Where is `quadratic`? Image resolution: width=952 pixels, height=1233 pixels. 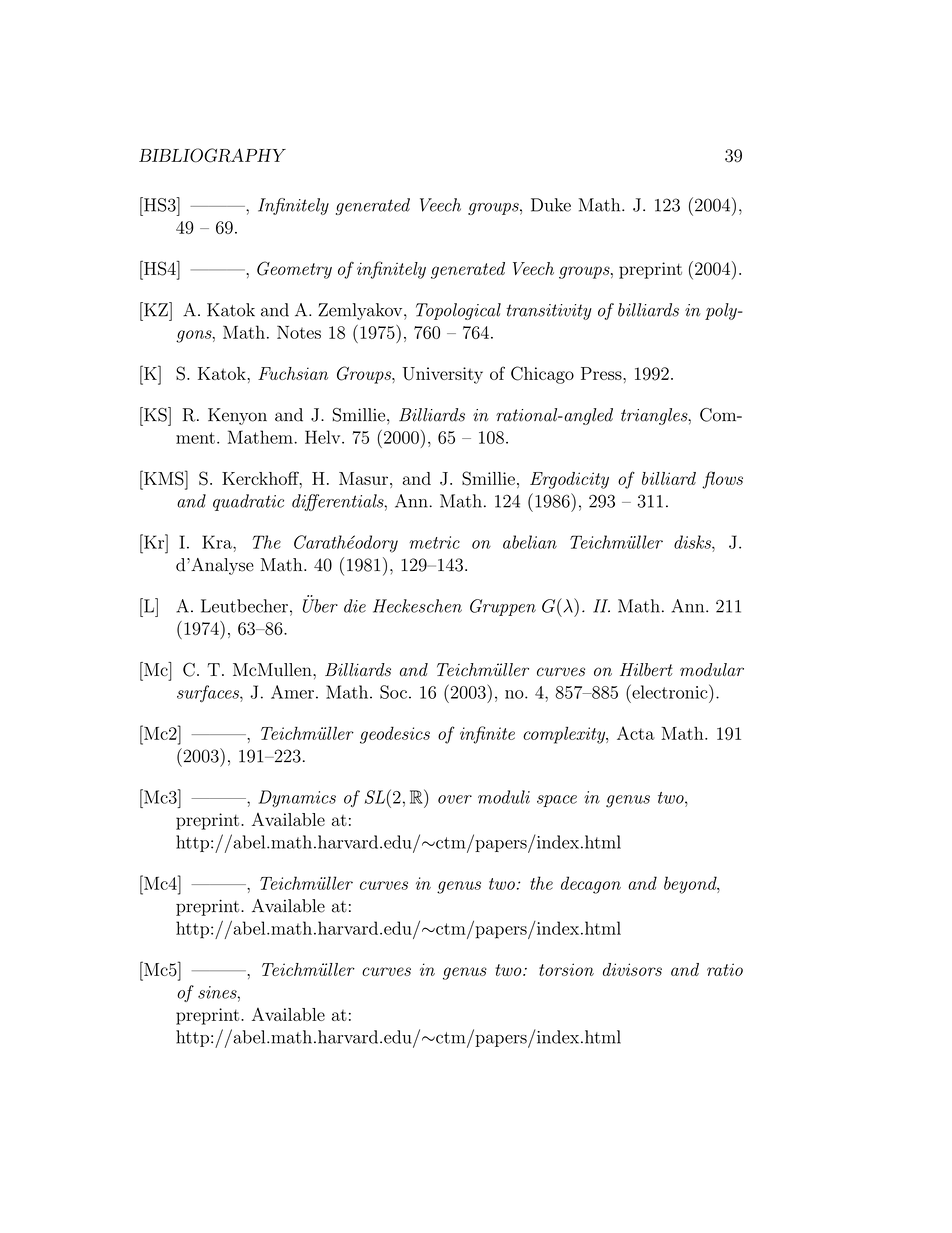 quadratic is located at coordinates (248, 502).
